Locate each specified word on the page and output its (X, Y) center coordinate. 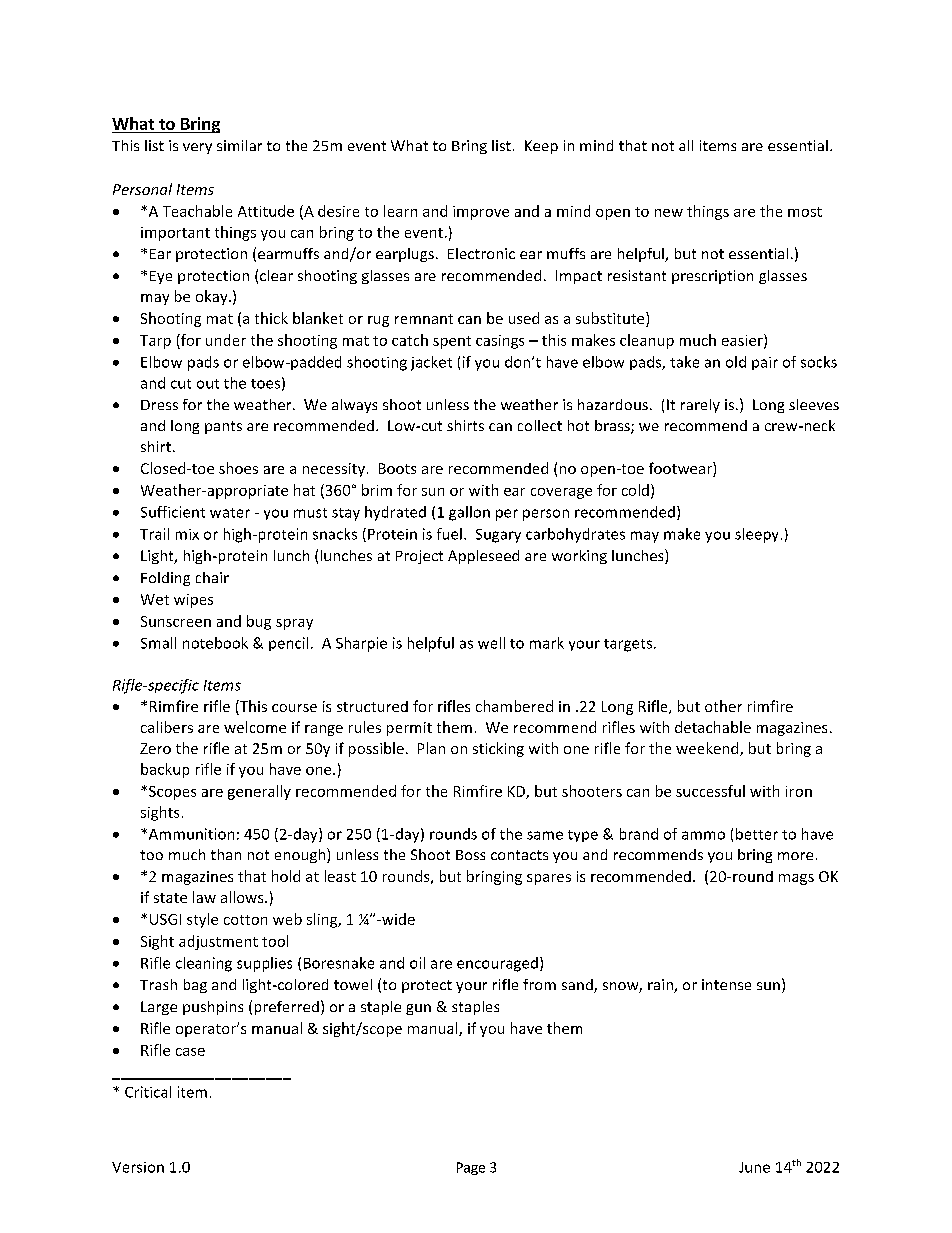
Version (138, 1167)
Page (471, 1168)
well (491, 643)
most (805, 212)
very (197, 148)
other (723, 706)
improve (481, 213)
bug (259, 622)
